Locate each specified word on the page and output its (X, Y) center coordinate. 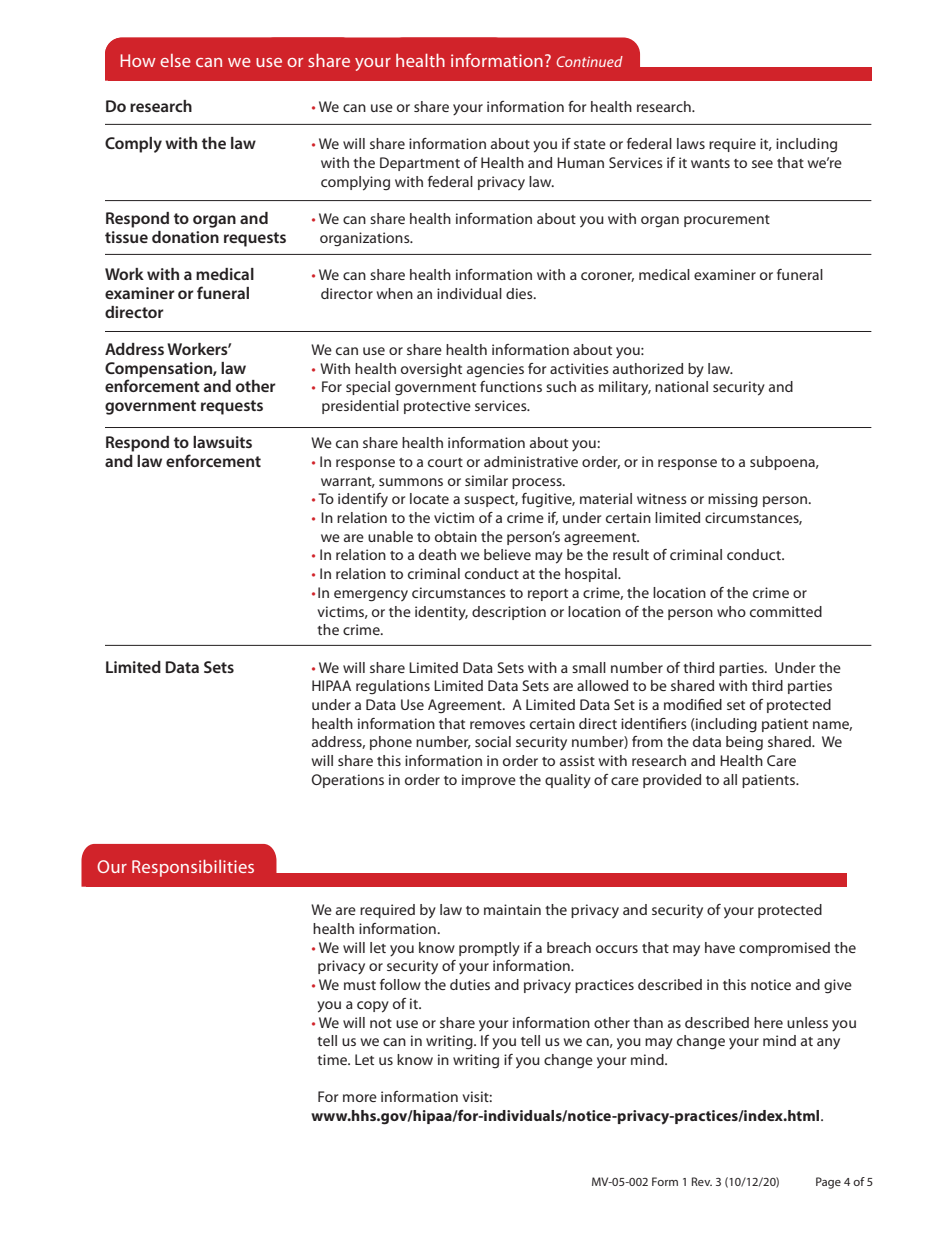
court (445, 462)
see (762, 164)
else (175, 60)
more (360, 1098)
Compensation (159, 371)
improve (489, 781)
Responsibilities (193, 868)
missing (733, 500)
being (744, 743)
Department (420, 164)
